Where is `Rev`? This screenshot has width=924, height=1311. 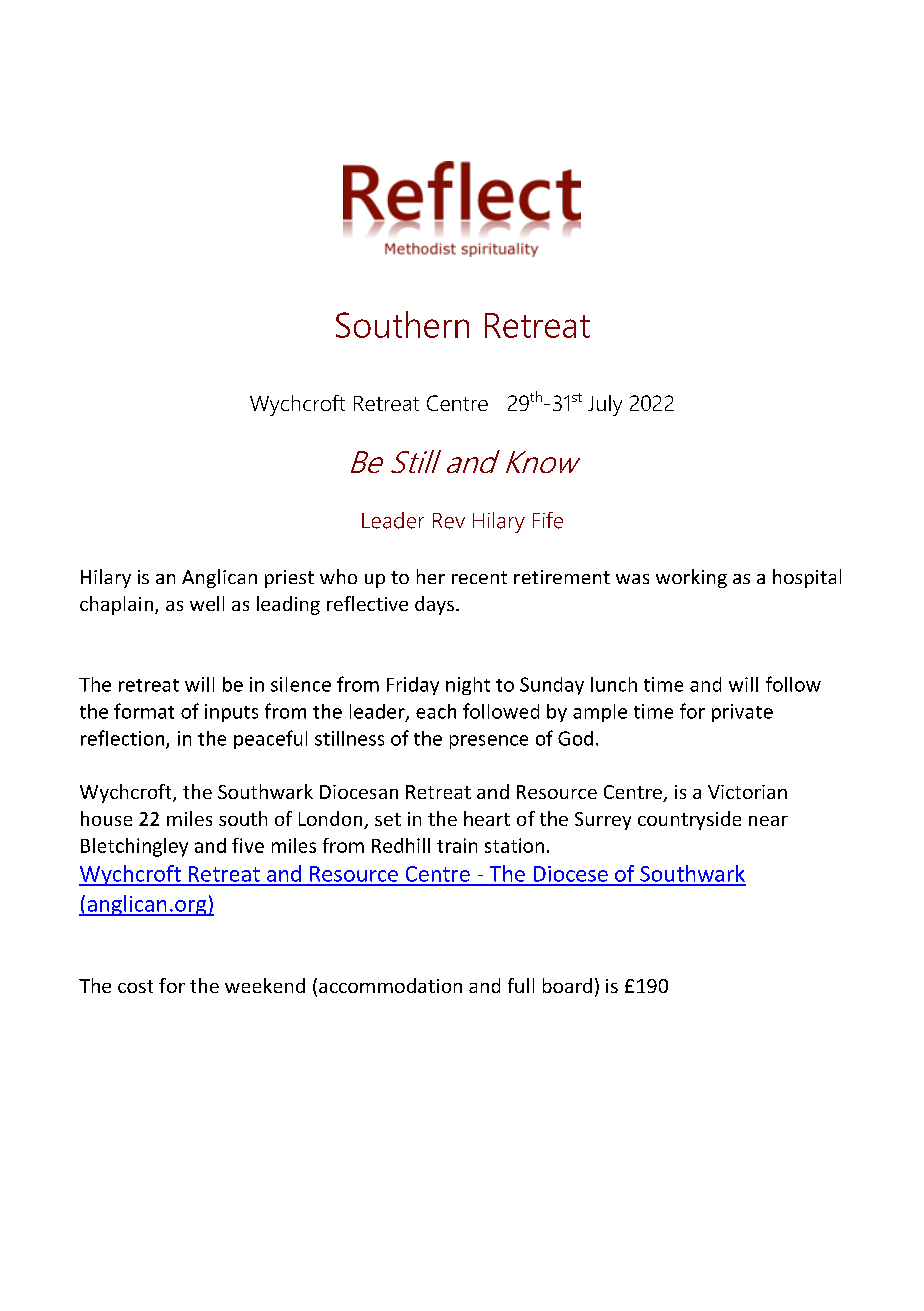 Rev is located at coordinates (449, 521).
